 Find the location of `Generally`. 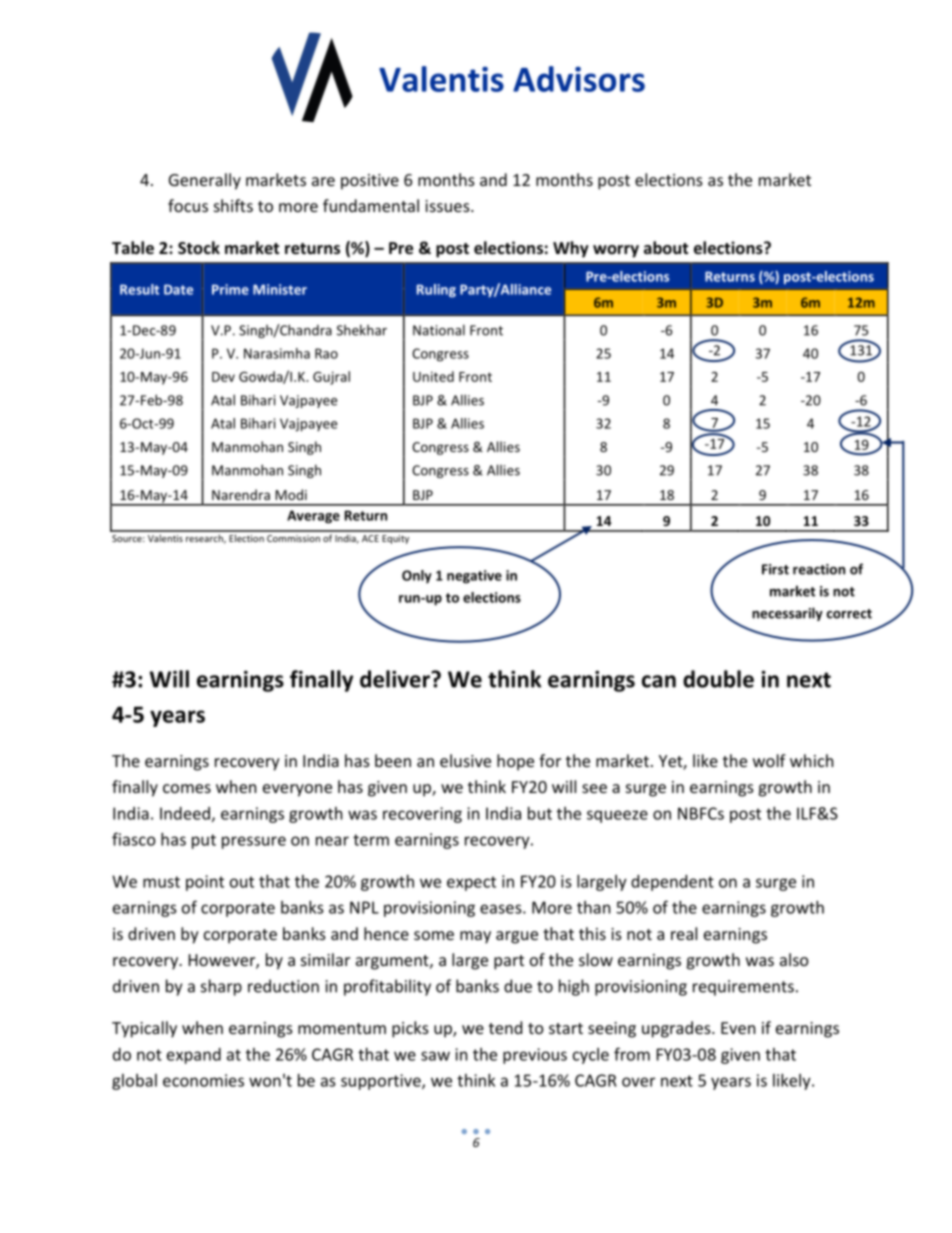

Generally is located at coordinates (205, 181).
